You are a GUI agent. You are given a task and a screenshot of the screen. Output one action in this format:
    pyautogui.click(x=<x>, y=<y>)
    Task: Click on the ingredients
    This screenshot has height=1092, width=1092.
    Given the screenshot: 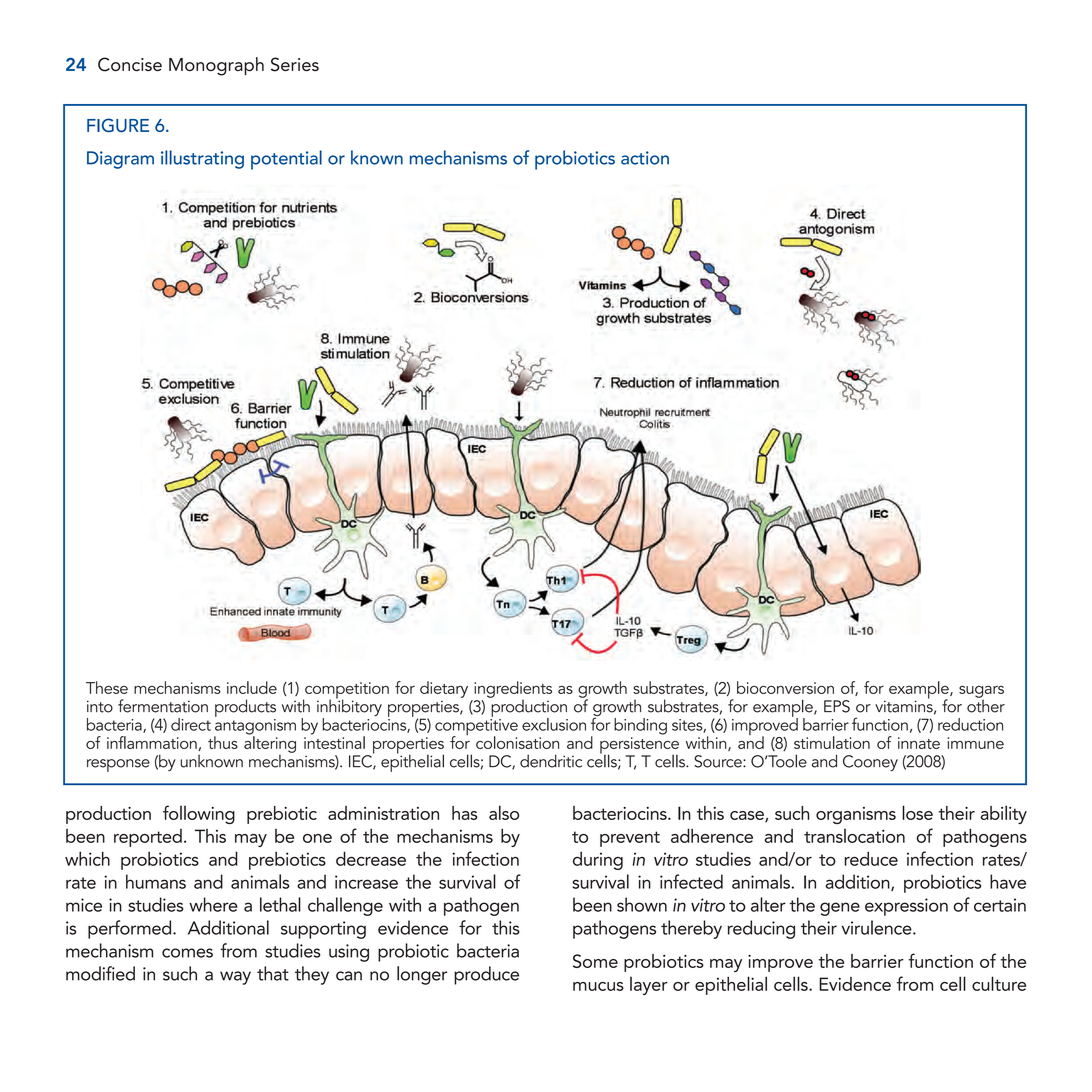 What is the action you would take?
    pyautogui.click(x=513, y=690)
